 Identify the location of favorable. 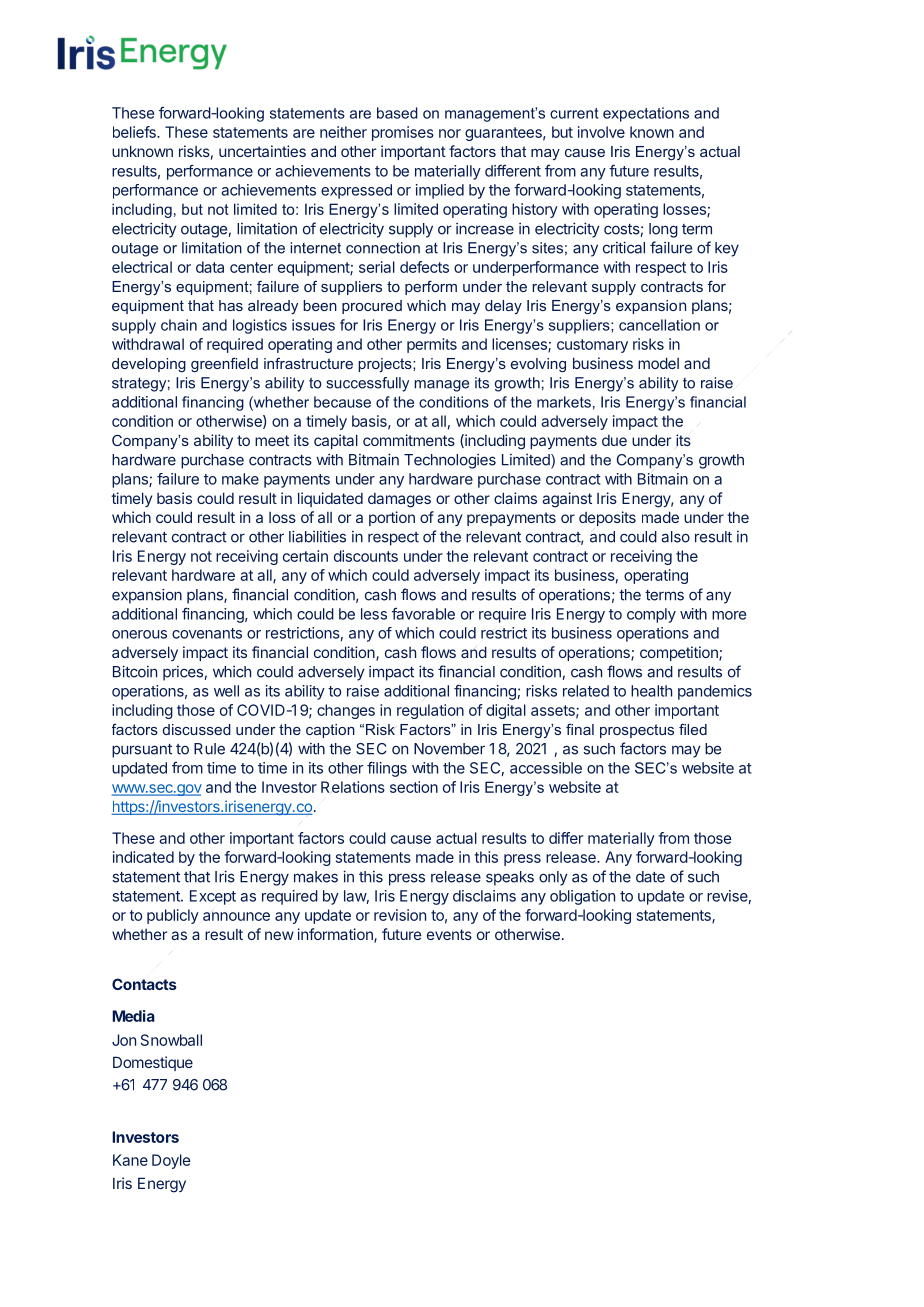
(423, 614).
